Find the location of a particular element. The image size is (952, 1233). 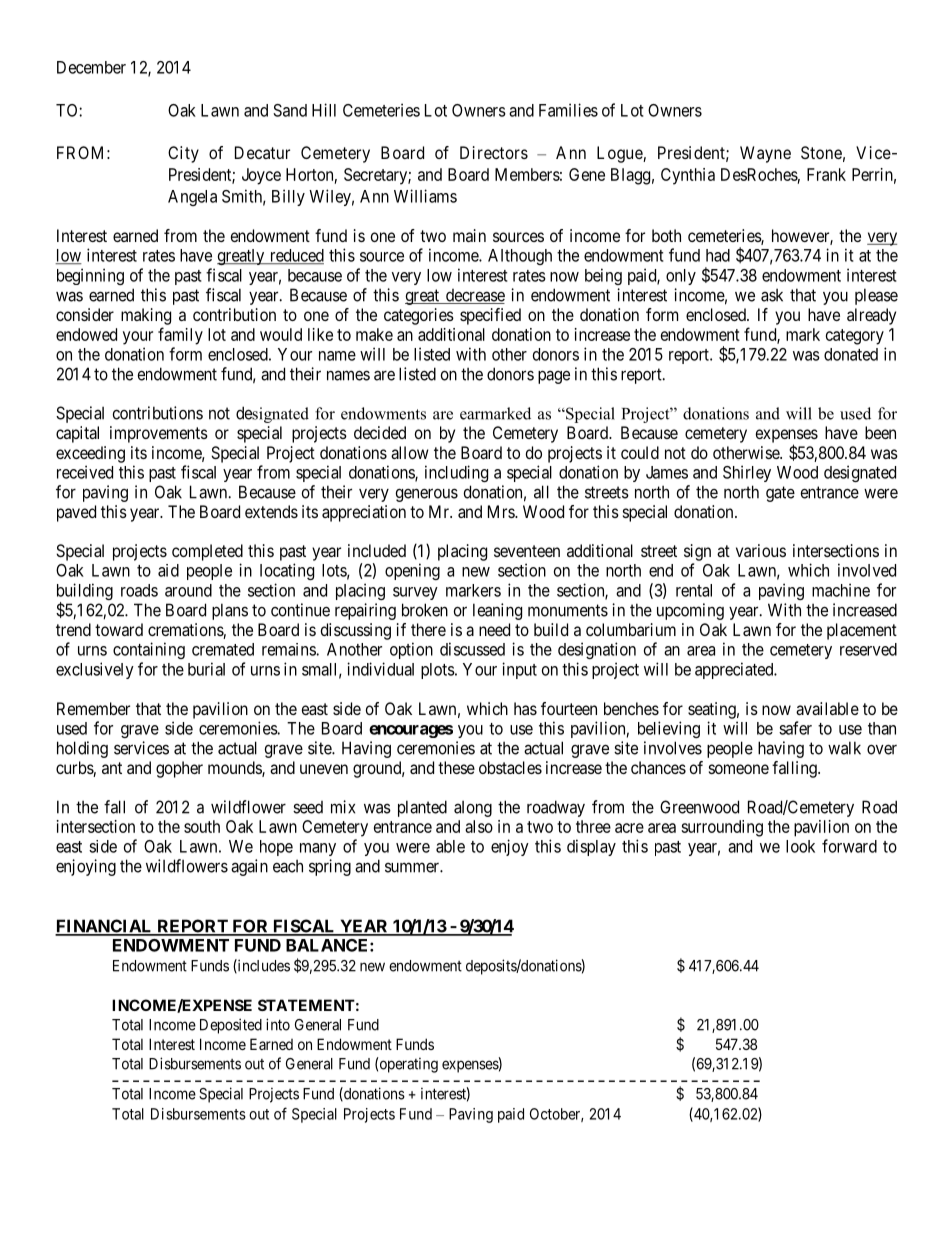

December is located at coordinates (91, 67).
